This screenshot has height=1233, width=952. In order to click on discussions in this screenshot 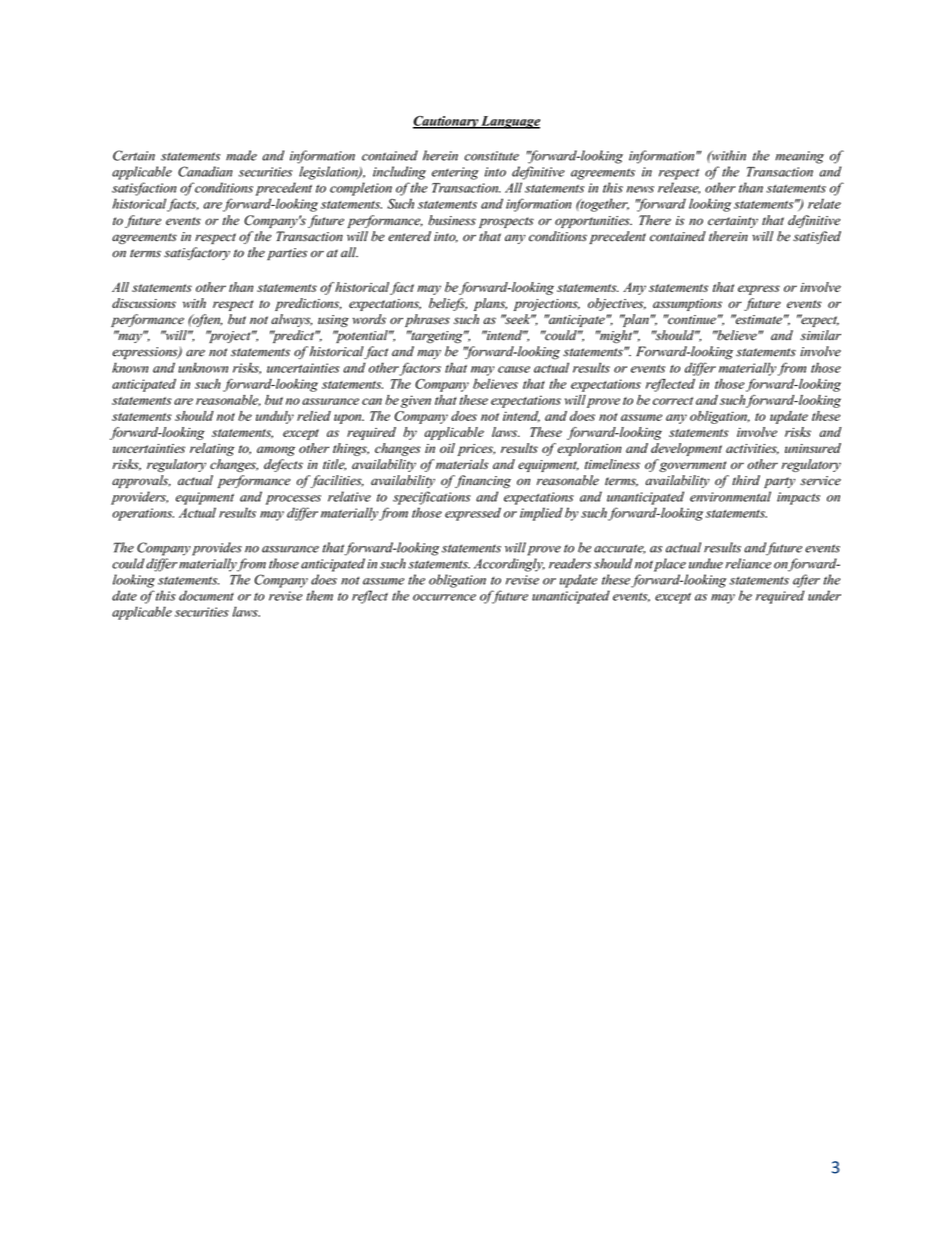, I will do `click(144, 303)`.
